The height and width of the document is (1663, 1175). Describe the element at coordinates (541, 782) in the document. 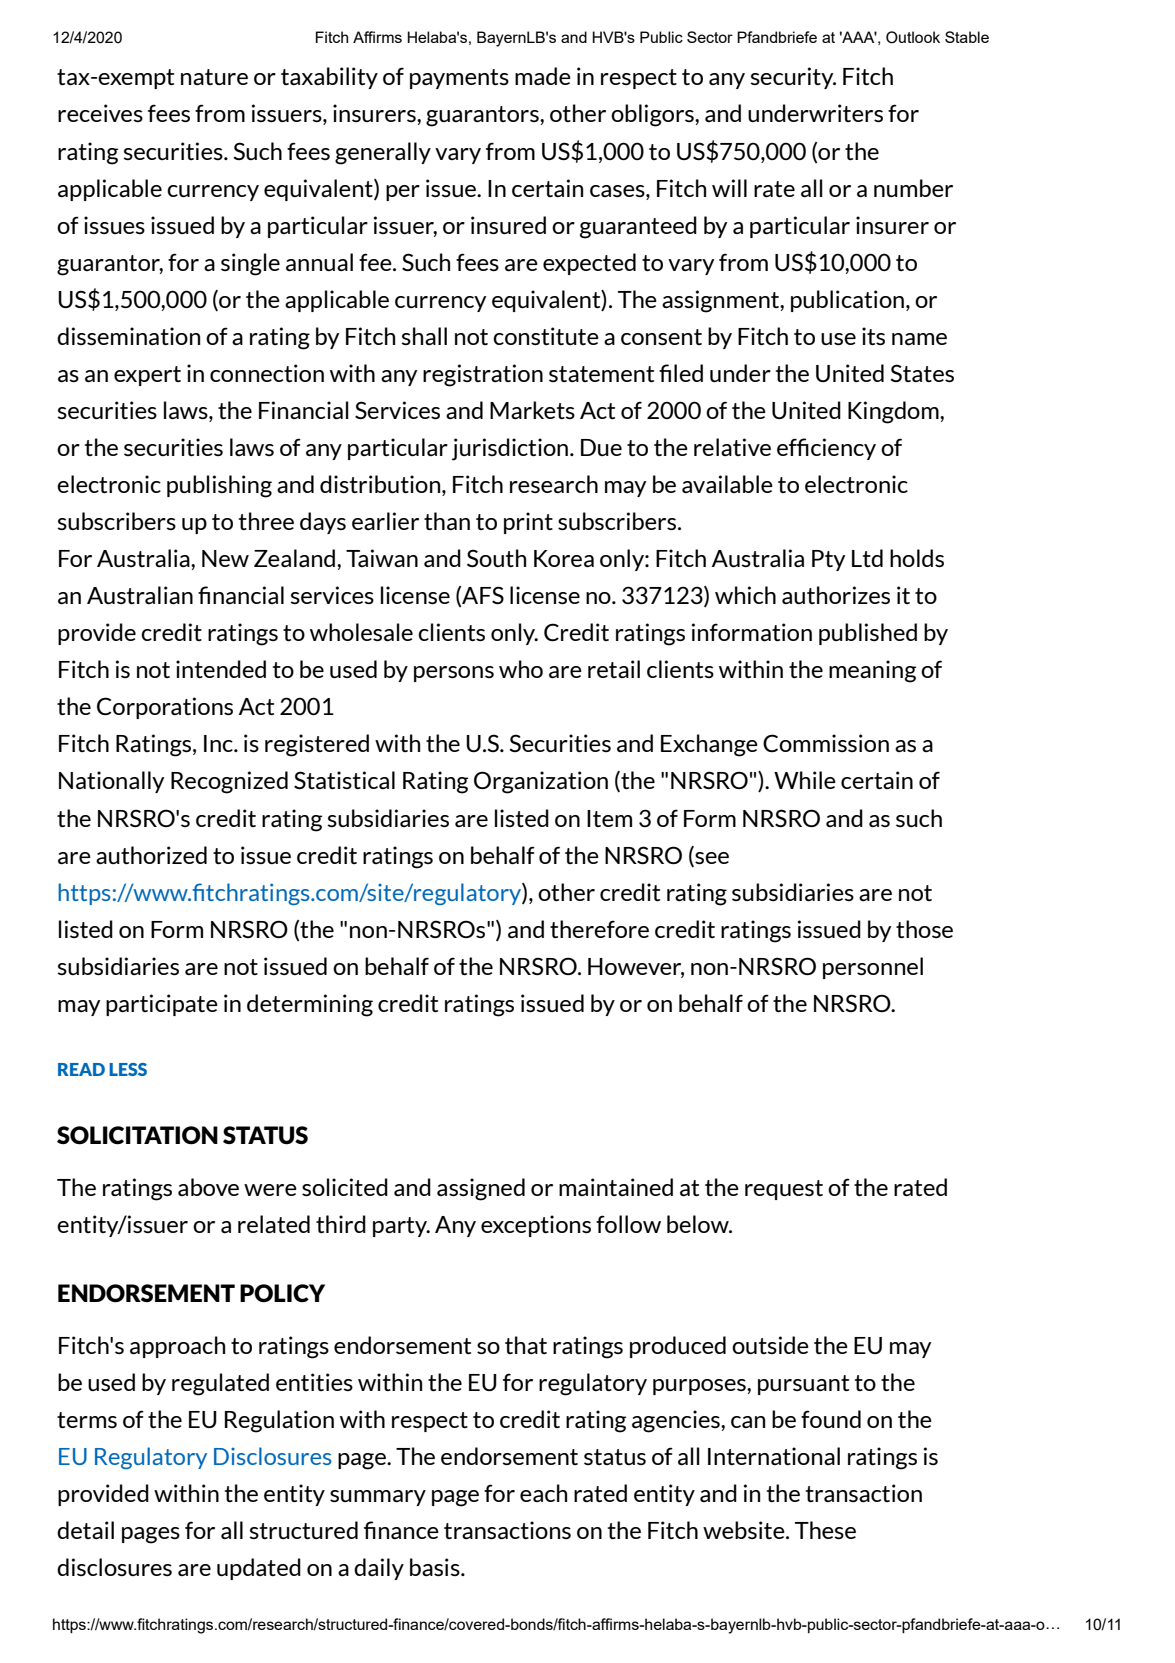

I see `Organization` at that location.
